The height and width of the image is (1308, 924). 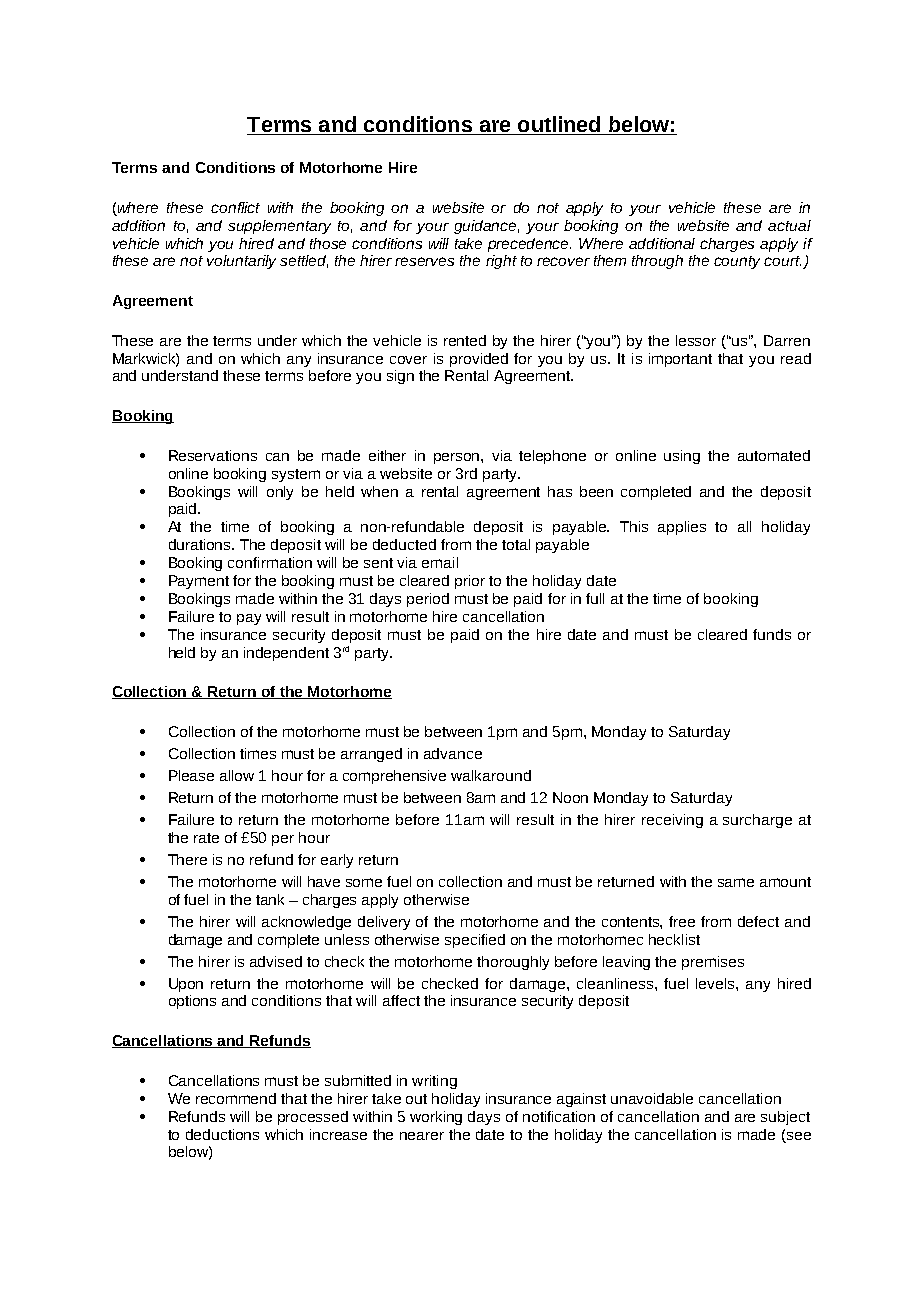 What do you see at coordinates (286, 654) in the image?
I see `independent` at bounding box center [286, 654].
